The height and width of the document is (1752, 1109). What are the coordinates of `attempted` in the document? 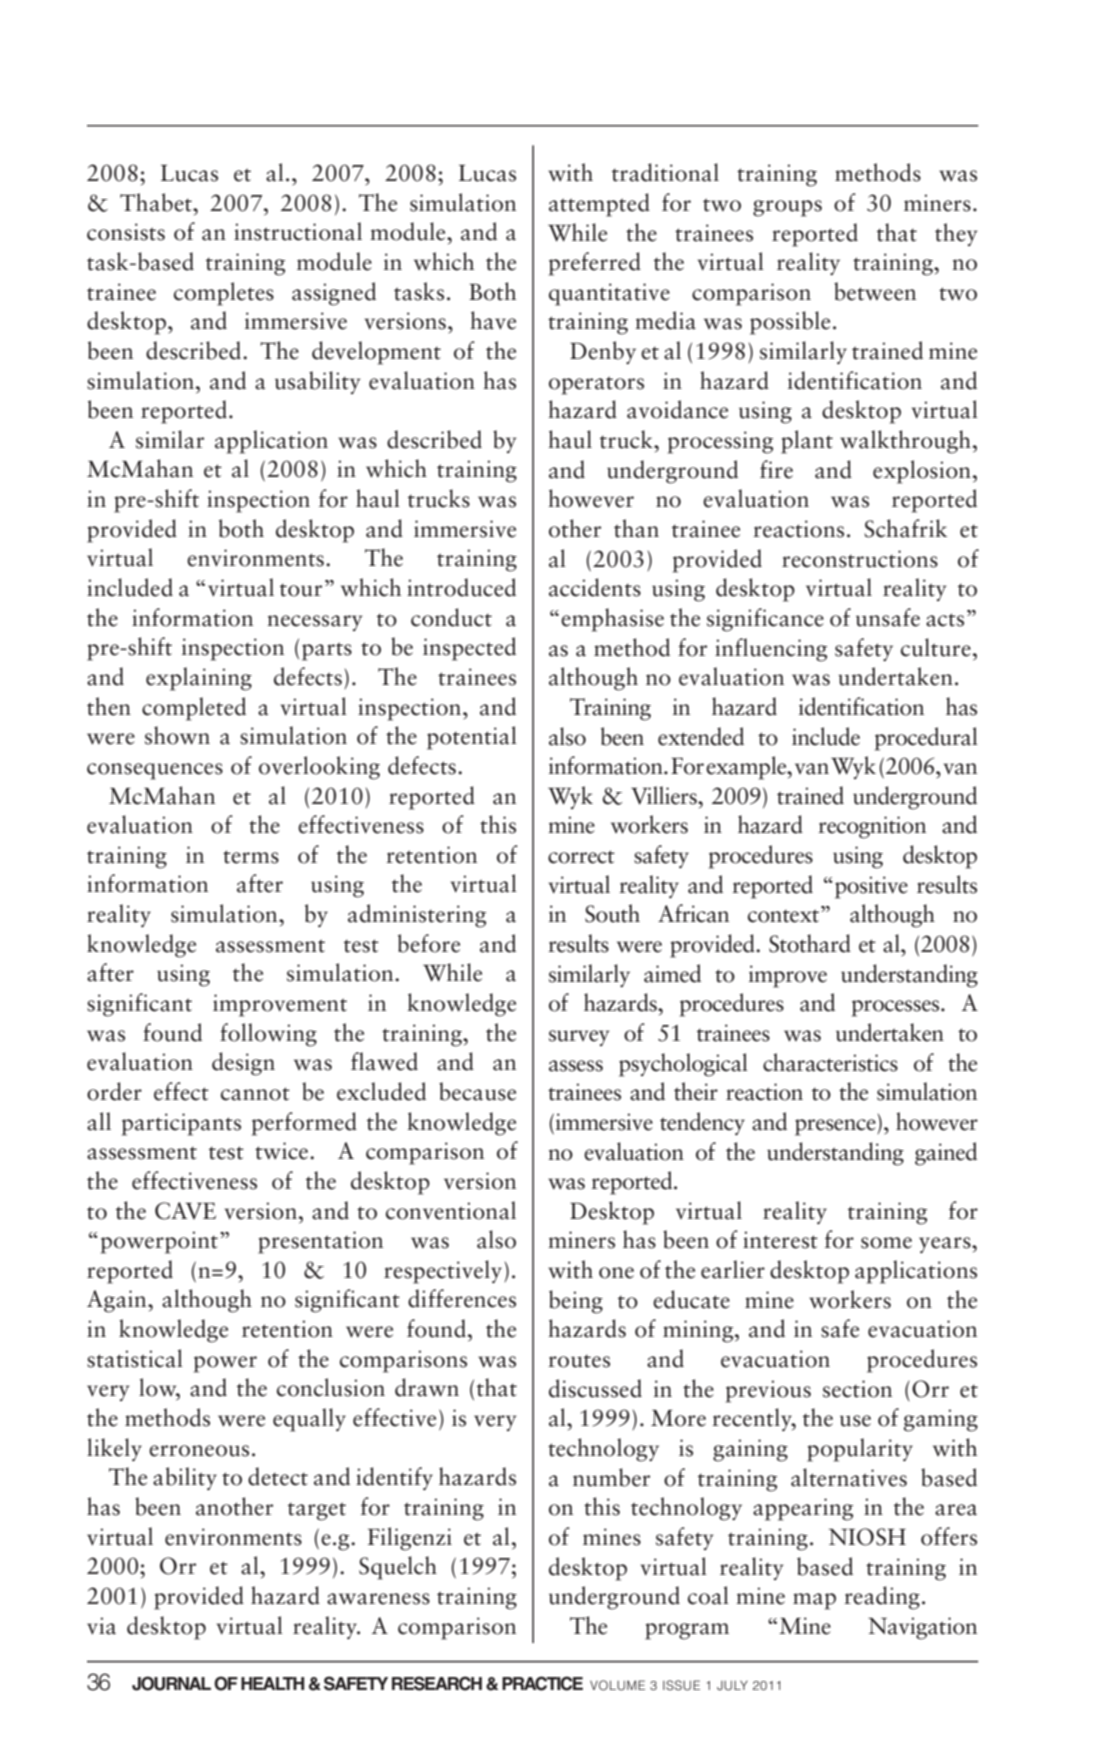 It's located at (599, 205).
